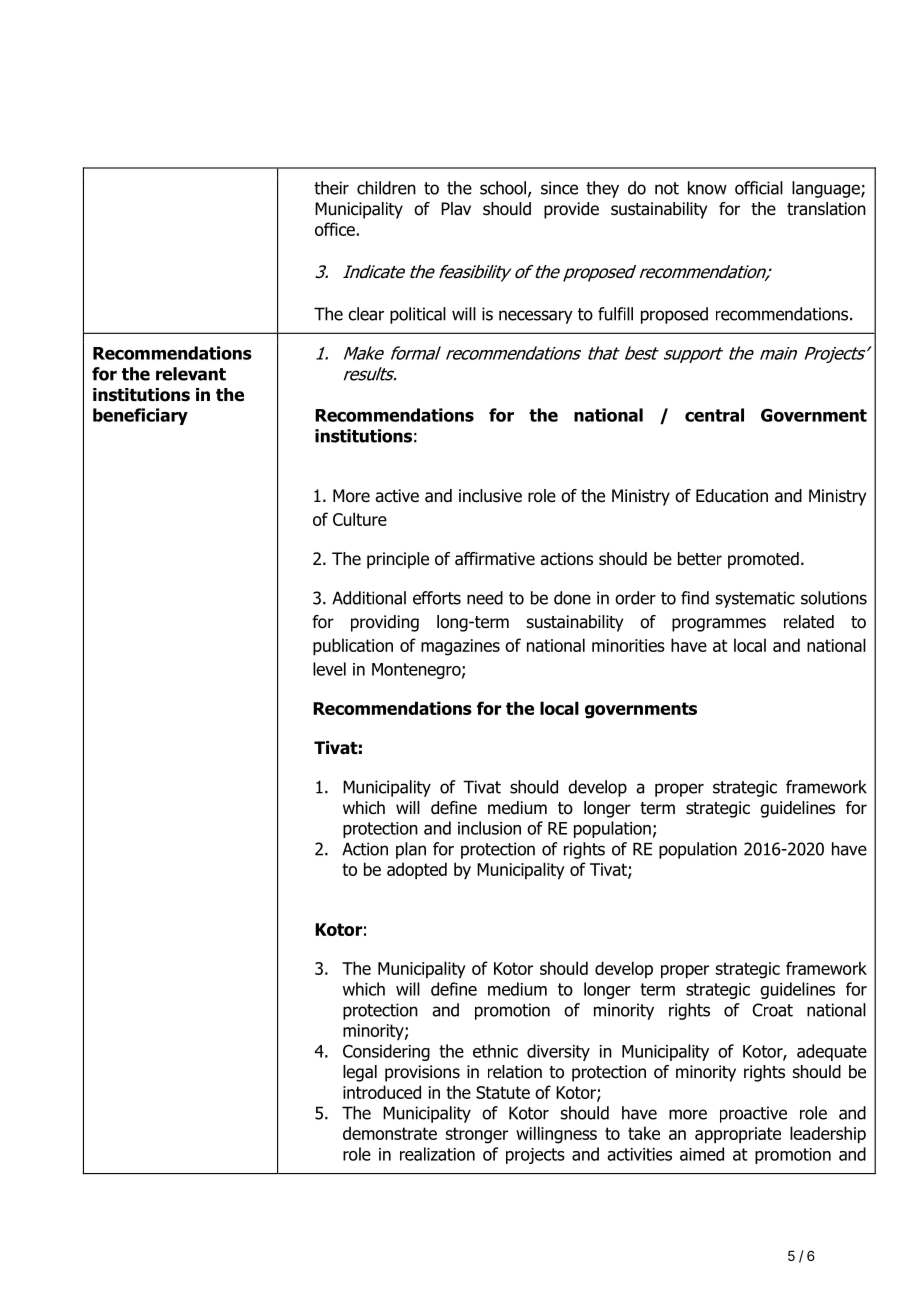 The width and height of the screenshot is (924, 1308). I want to click on programmes, so click(719, 625).
